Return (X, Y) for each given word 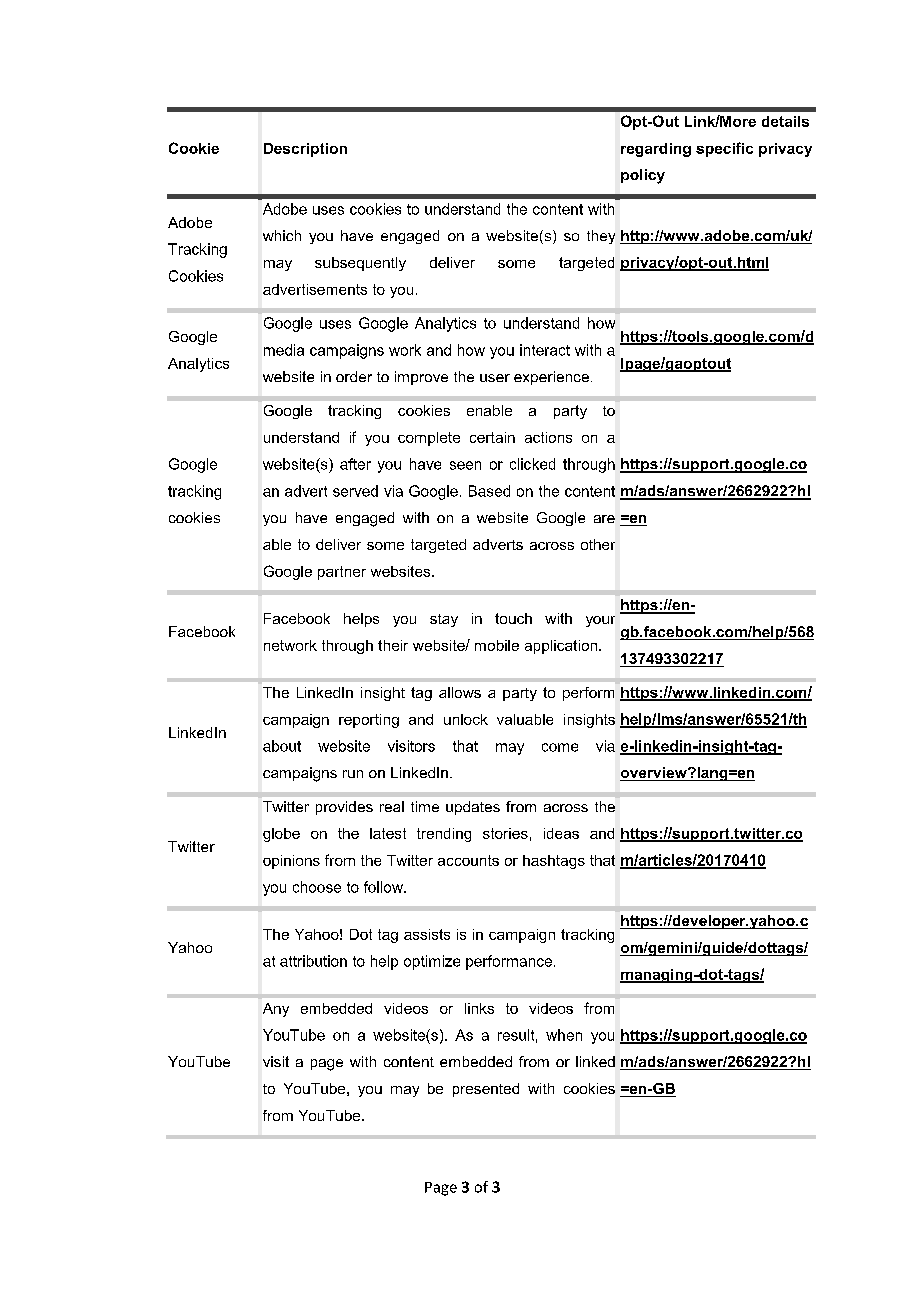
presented (486, 1090)
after (355, 464)
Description (305, 150)
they (601, 237)
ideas (561, 833)
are (604, 519)
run (353, 774)
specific (724, 149)
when (564, 1035)
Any (276, 1010)
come (560, 747)
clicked (532, 464)
